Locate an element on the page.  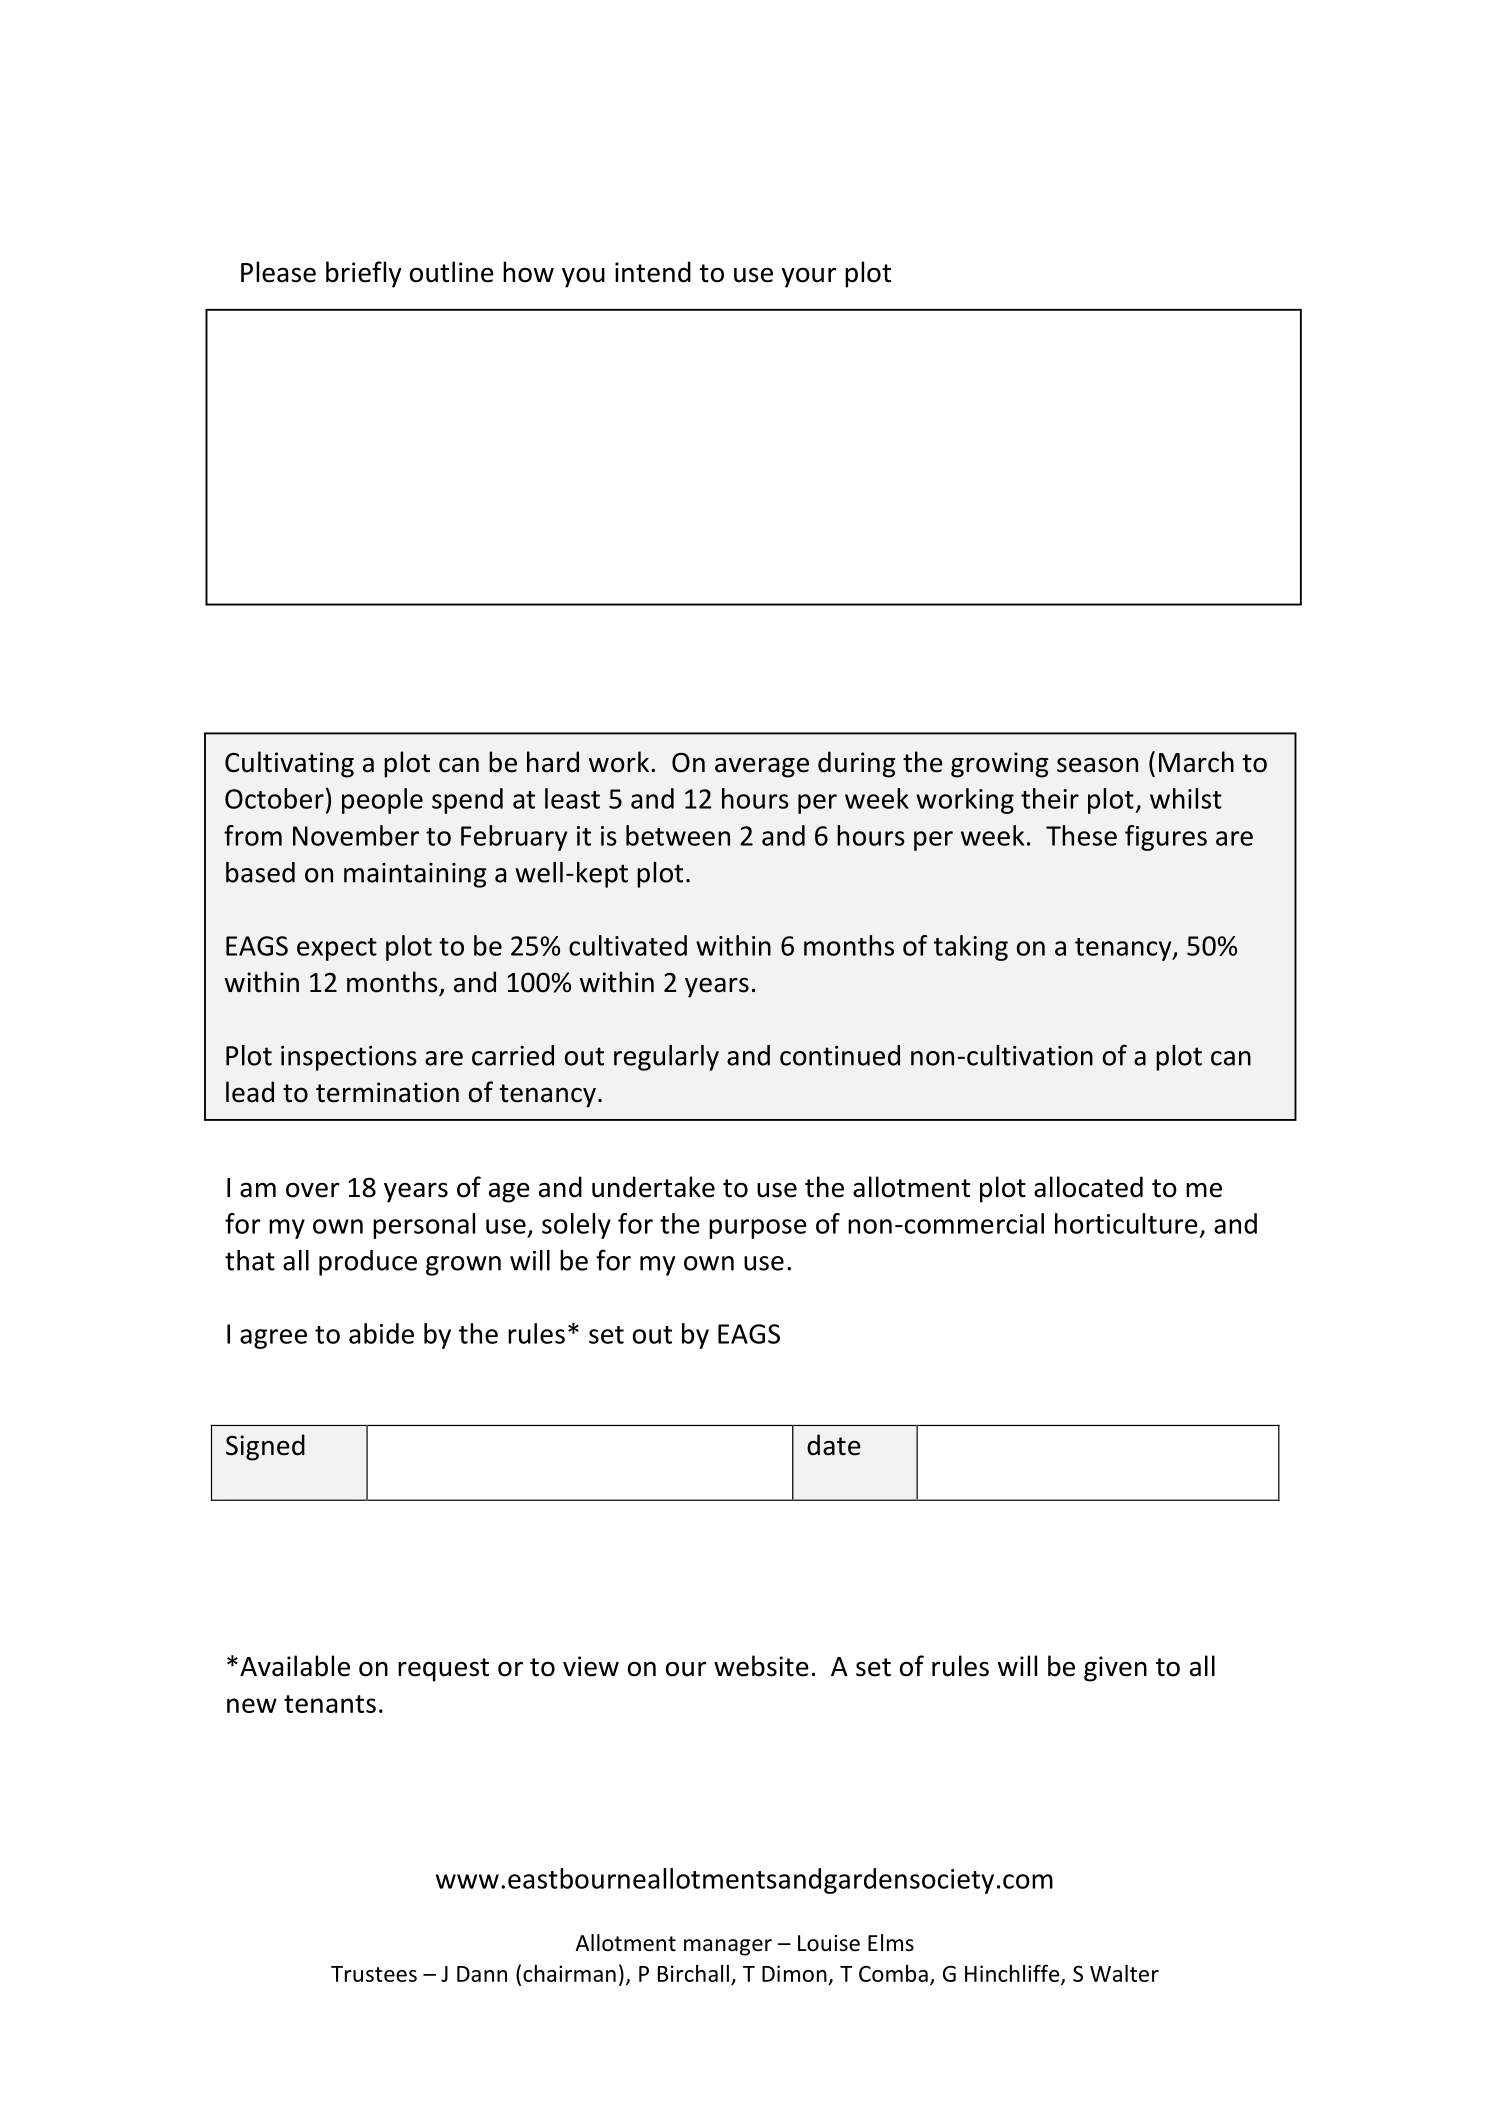
Trustees is located at coordinates (374, 1974).
